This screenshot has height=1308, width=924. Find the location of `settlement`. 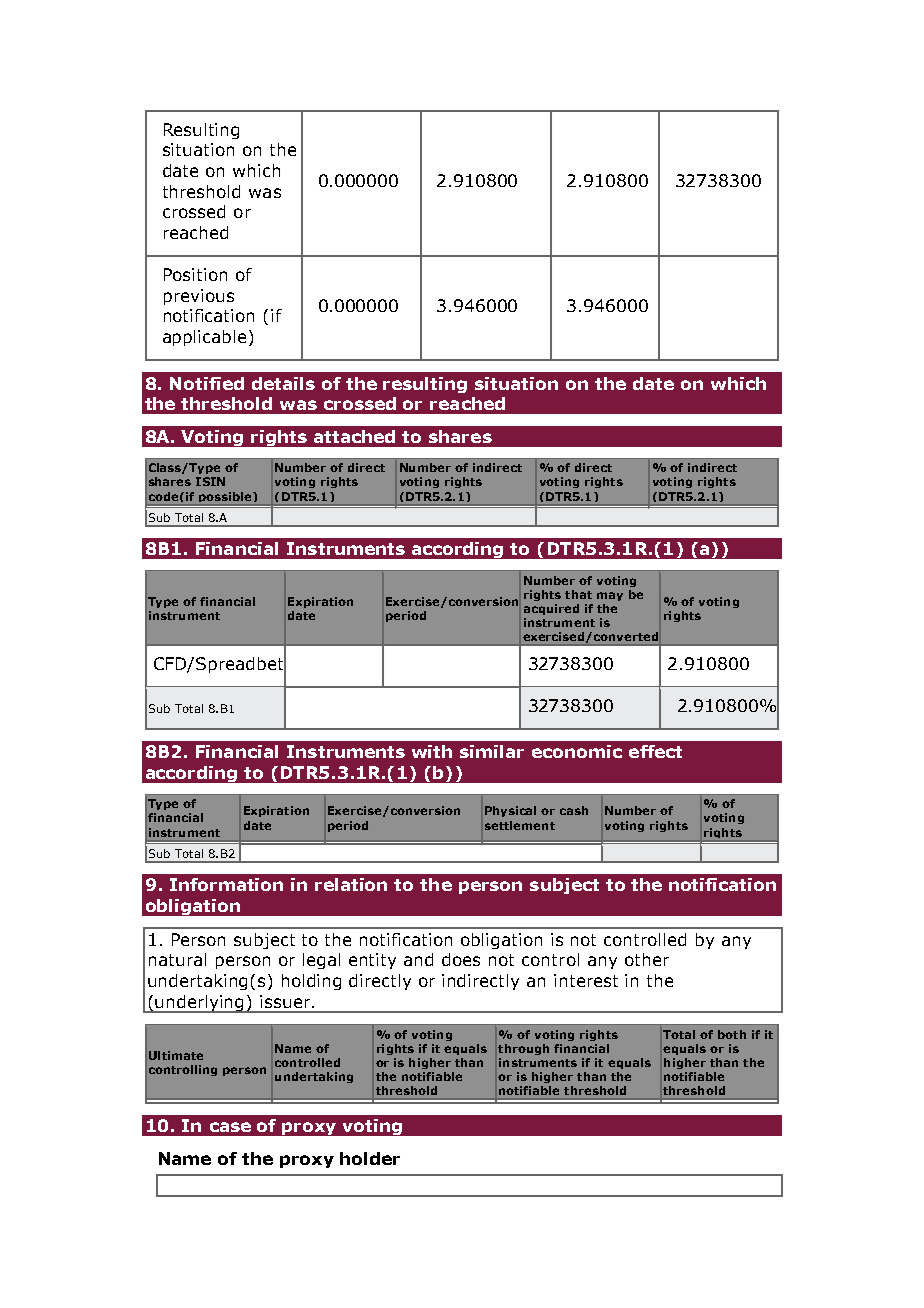

settlement is located at coordinates (520, 825).
